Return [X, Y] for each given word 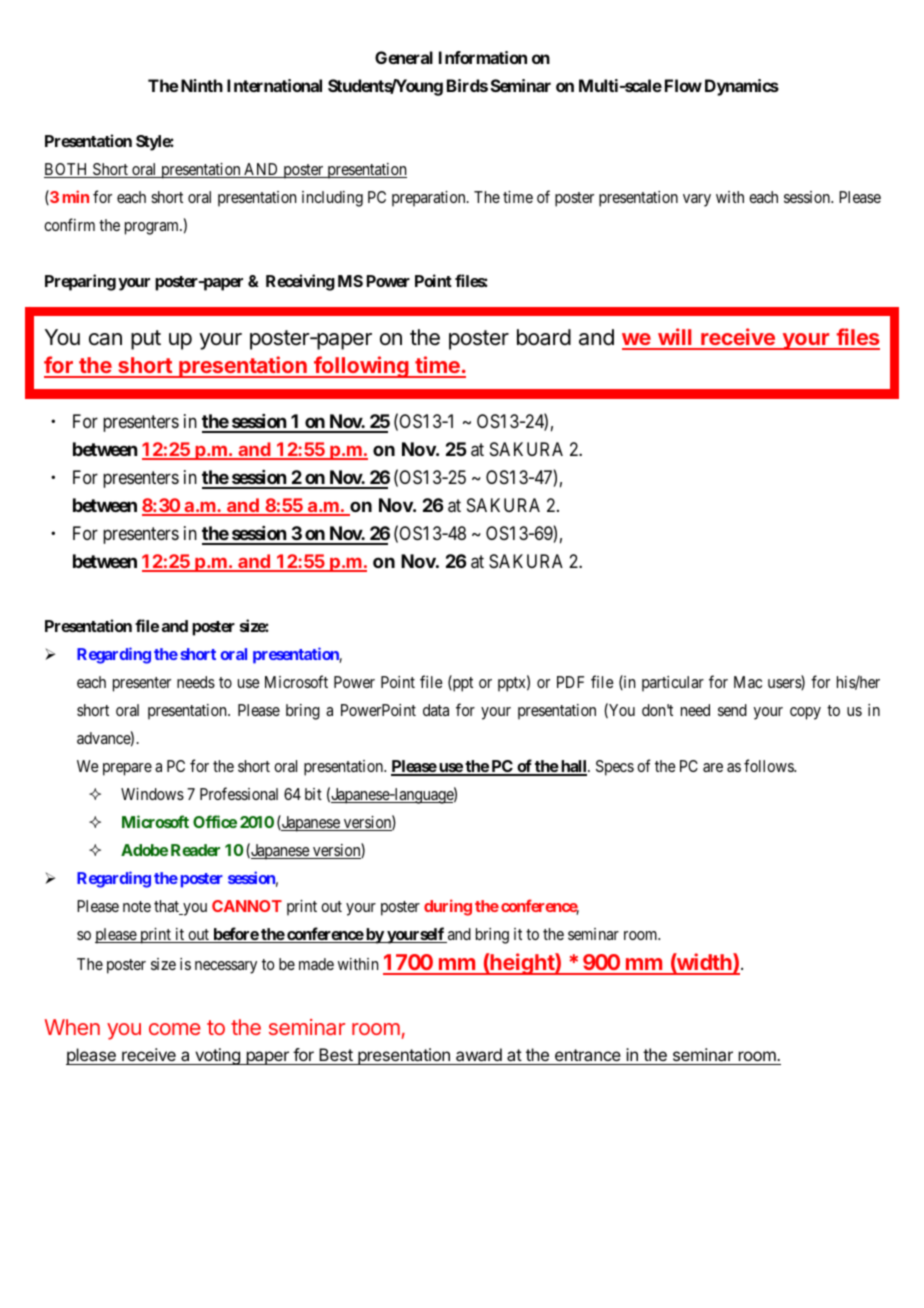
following [361, 367]
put [146, 340]
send [732, 710]
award [479, 1056]
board [544, 337]
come [175, 1029]
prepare [127, 769]
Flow [683, 85]
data [436, 710]
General [404, 57]
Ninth [200, 85]
